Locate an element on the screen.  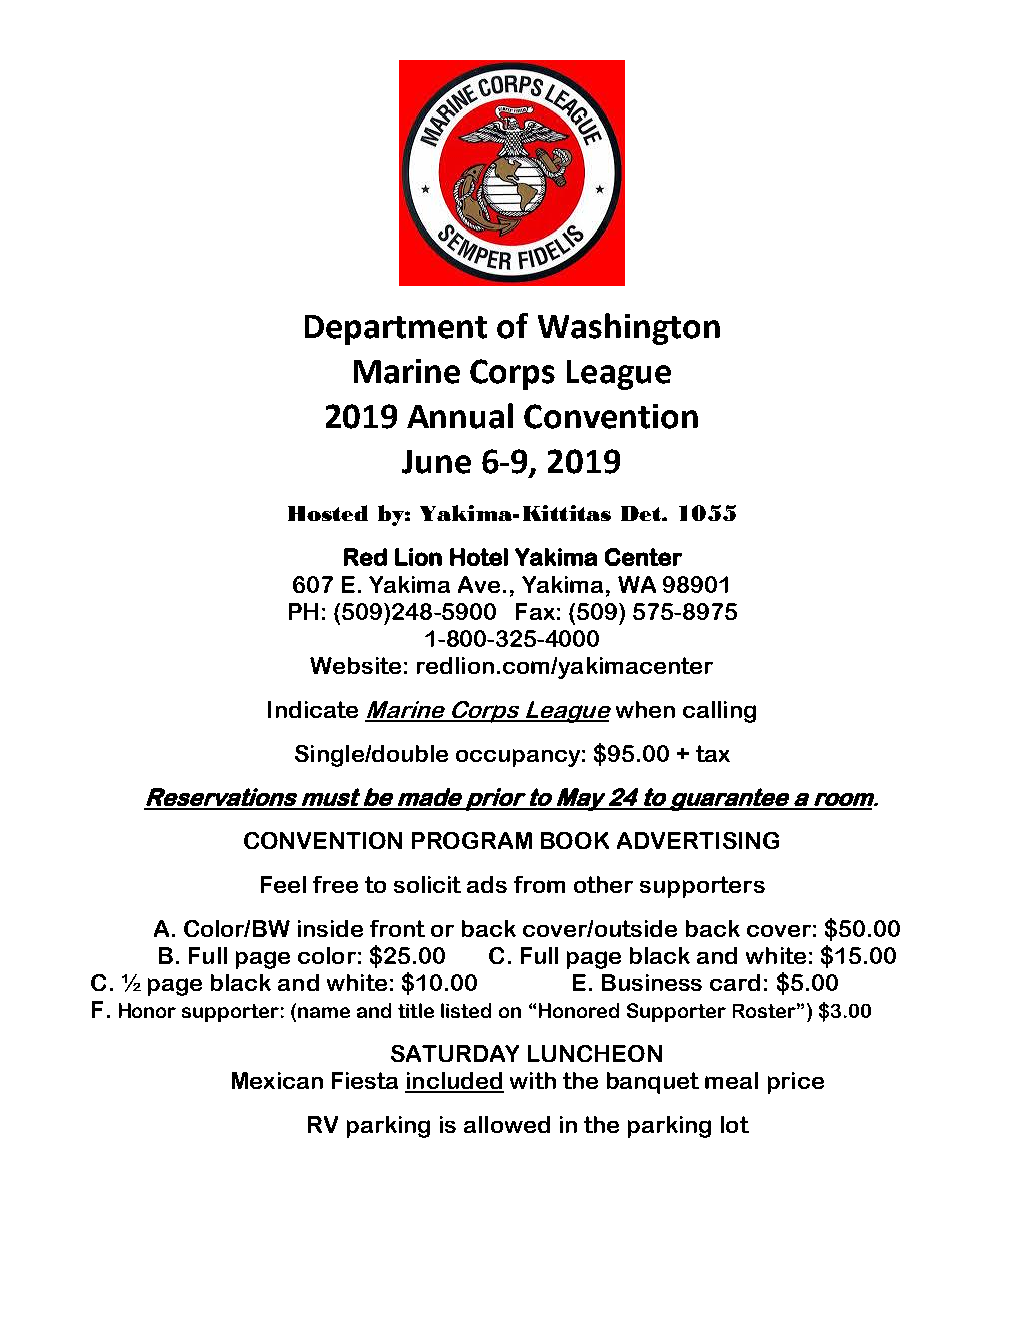
Indicate is located at coordinates (313, 709).
